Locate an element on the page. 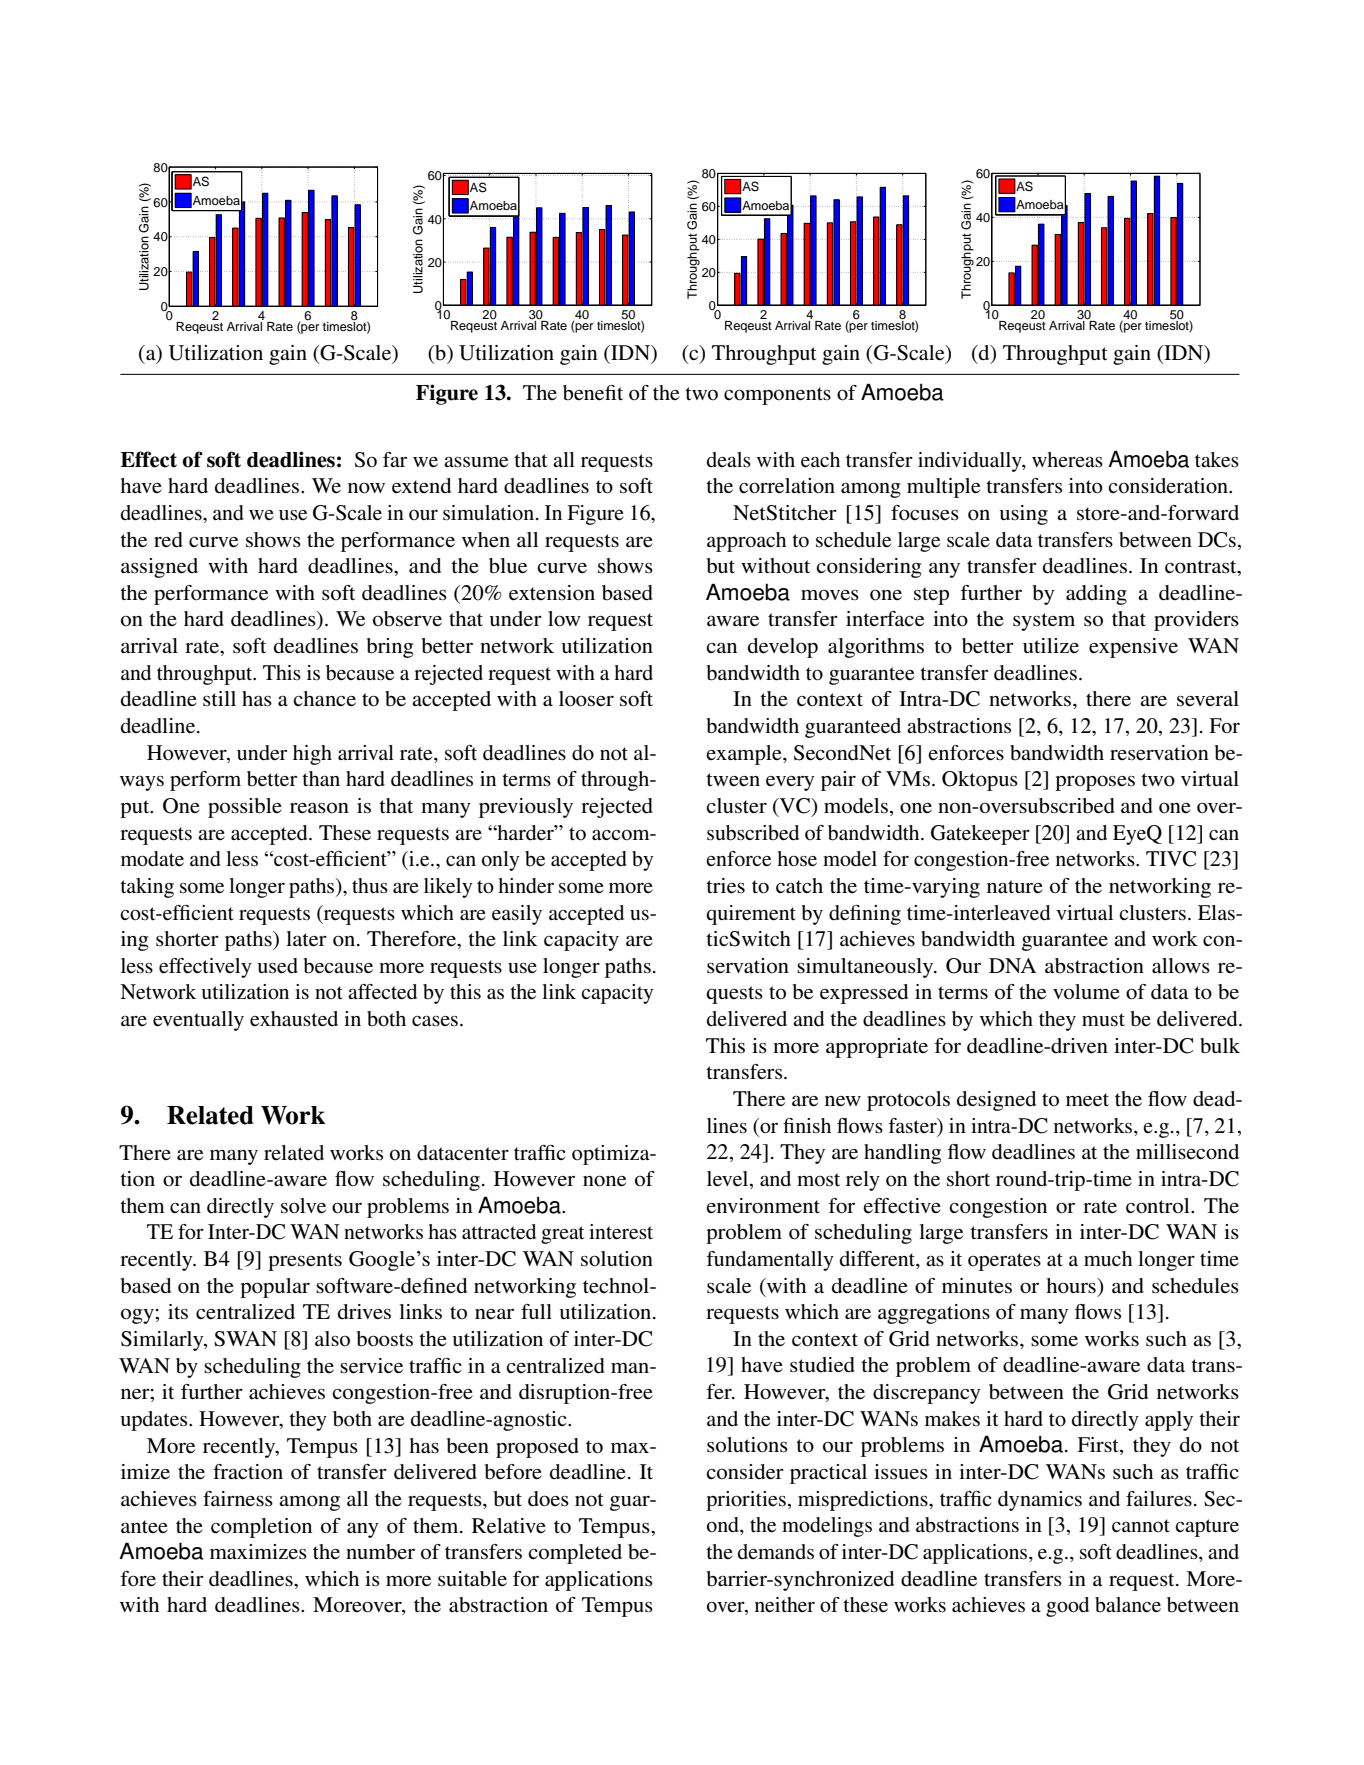 This image has height=1765, width=1364. good is located at coordinates (1067, 1607).
